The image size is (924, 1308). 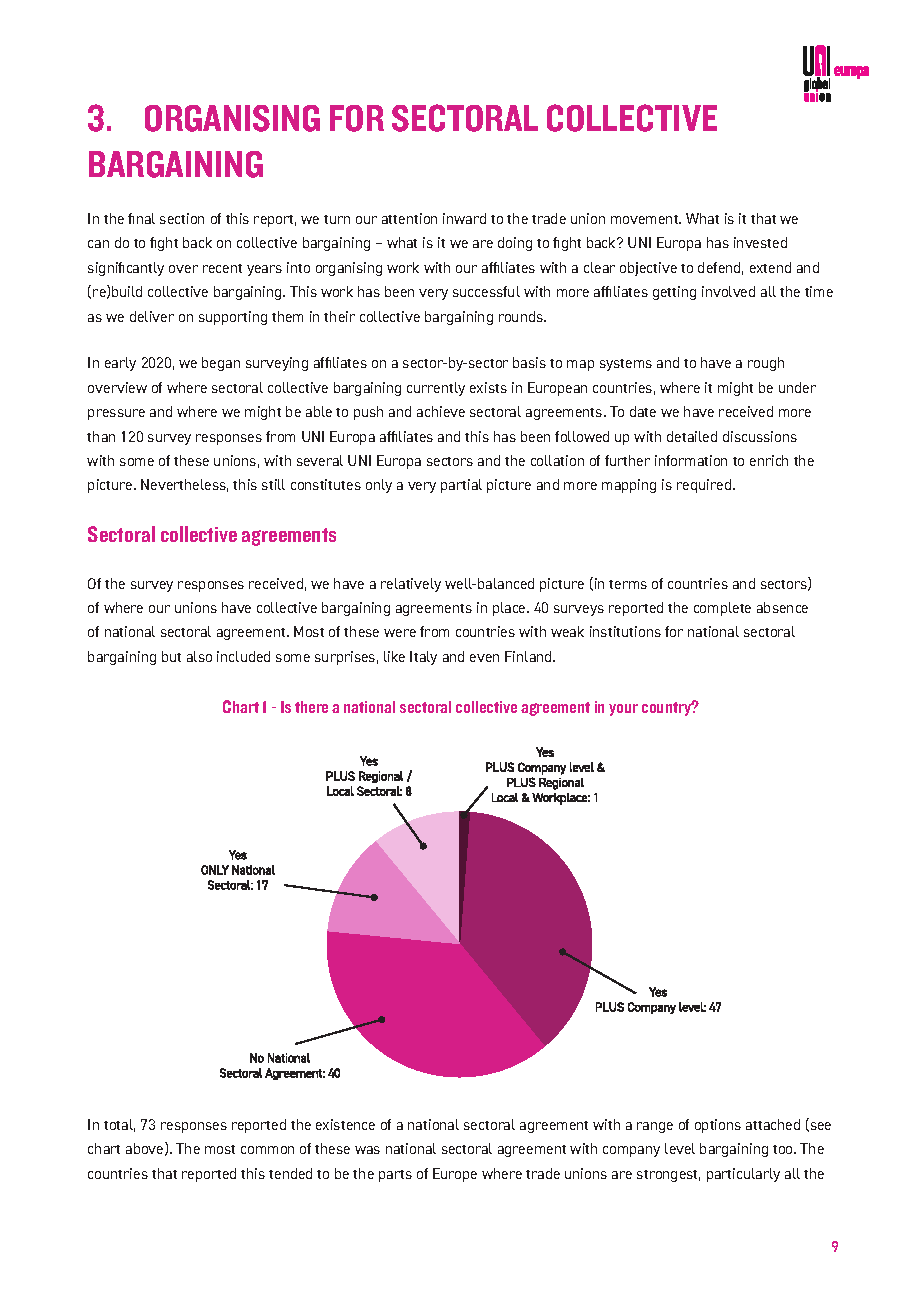 I want to click on your, so click(x=623, y=710).
